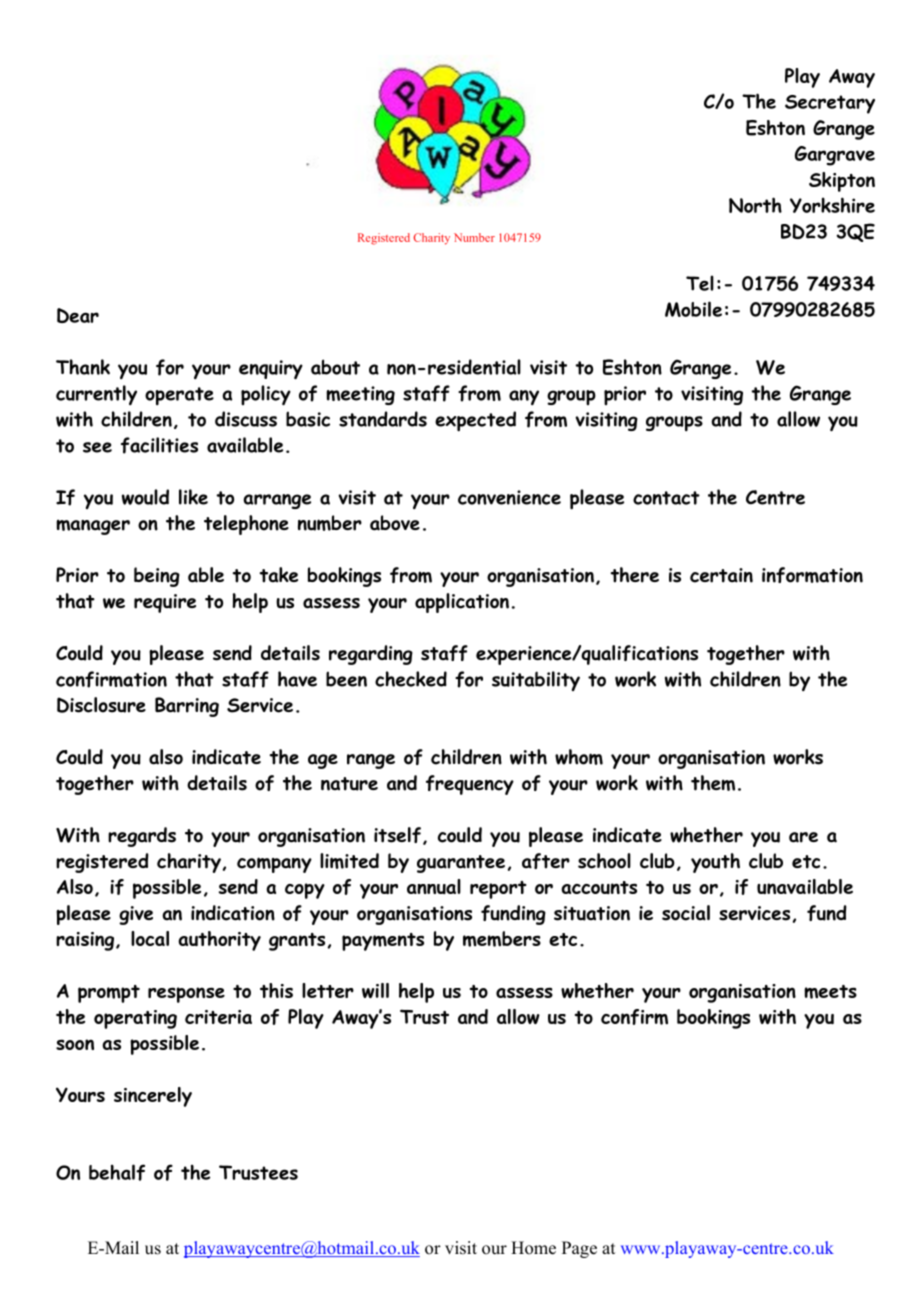 This screenshot has width=924, height=1308. I want to click on North, so click(755, 205).
